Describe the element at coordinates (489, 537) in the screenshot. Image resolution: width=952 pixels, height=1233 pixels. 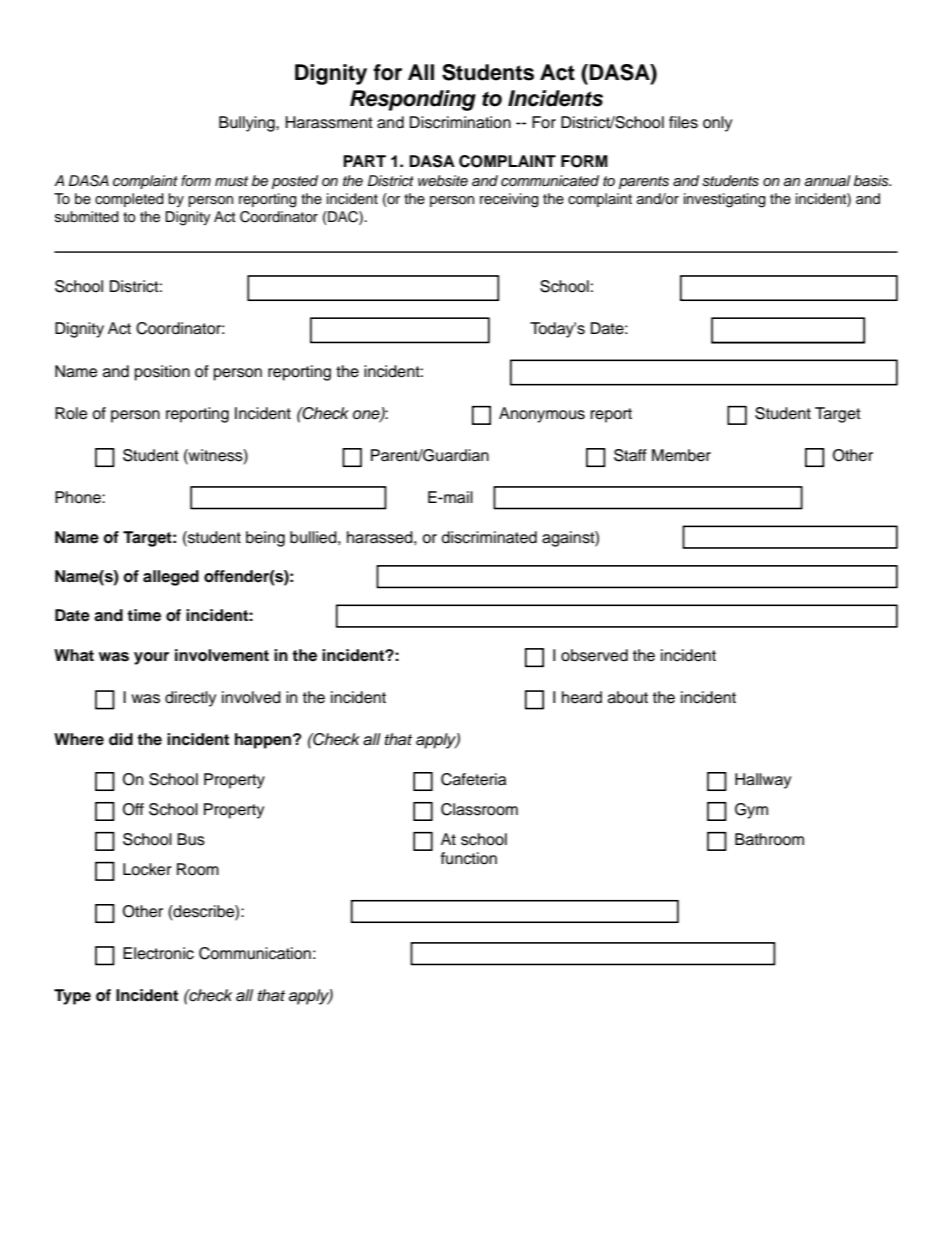
I see `discriminated` at that location.
